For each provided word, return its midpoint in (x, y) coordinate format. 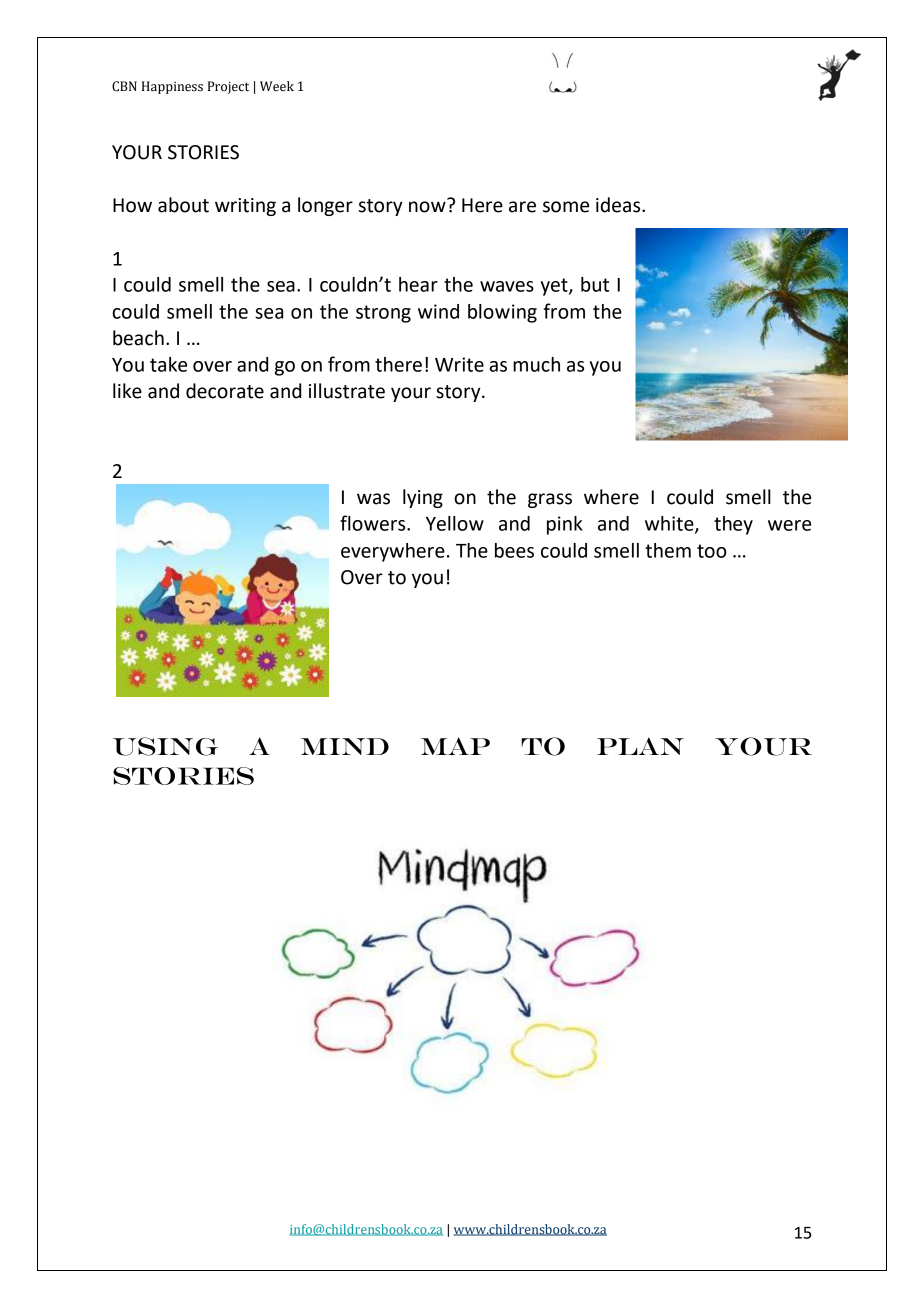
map (455, 746)
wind (438, 311)
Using (165, 746)
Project (228, 87)
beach (138, 338)
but (595, 284)
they (733, 525)
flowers (374, 523)
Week (277, 86)
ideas (619, 205)
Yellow (455, 523)
